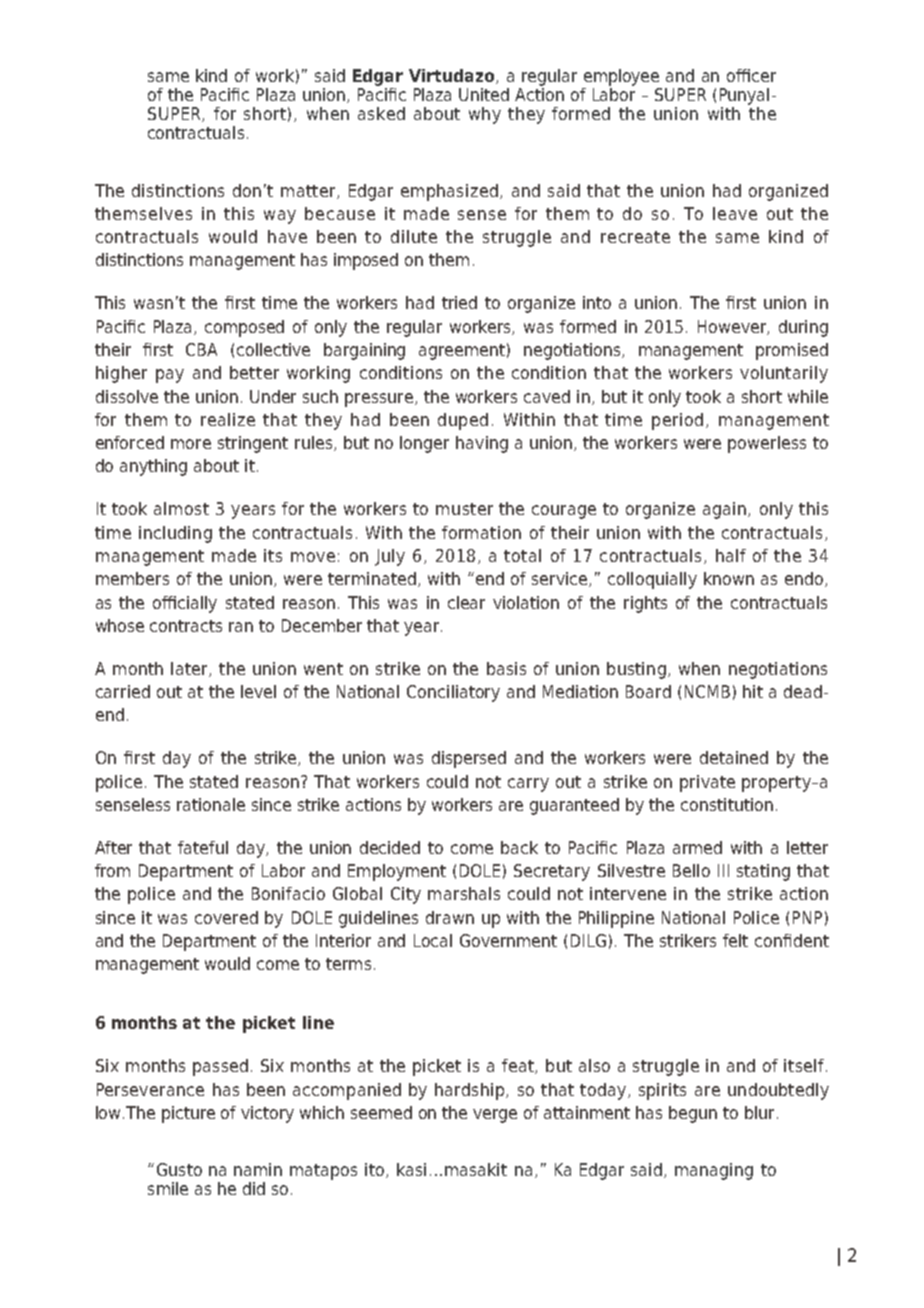 The height and width of the page is (1308, 924). Describe the element at coordinates (767, 444) in the page. I see `powerless` at that location.
